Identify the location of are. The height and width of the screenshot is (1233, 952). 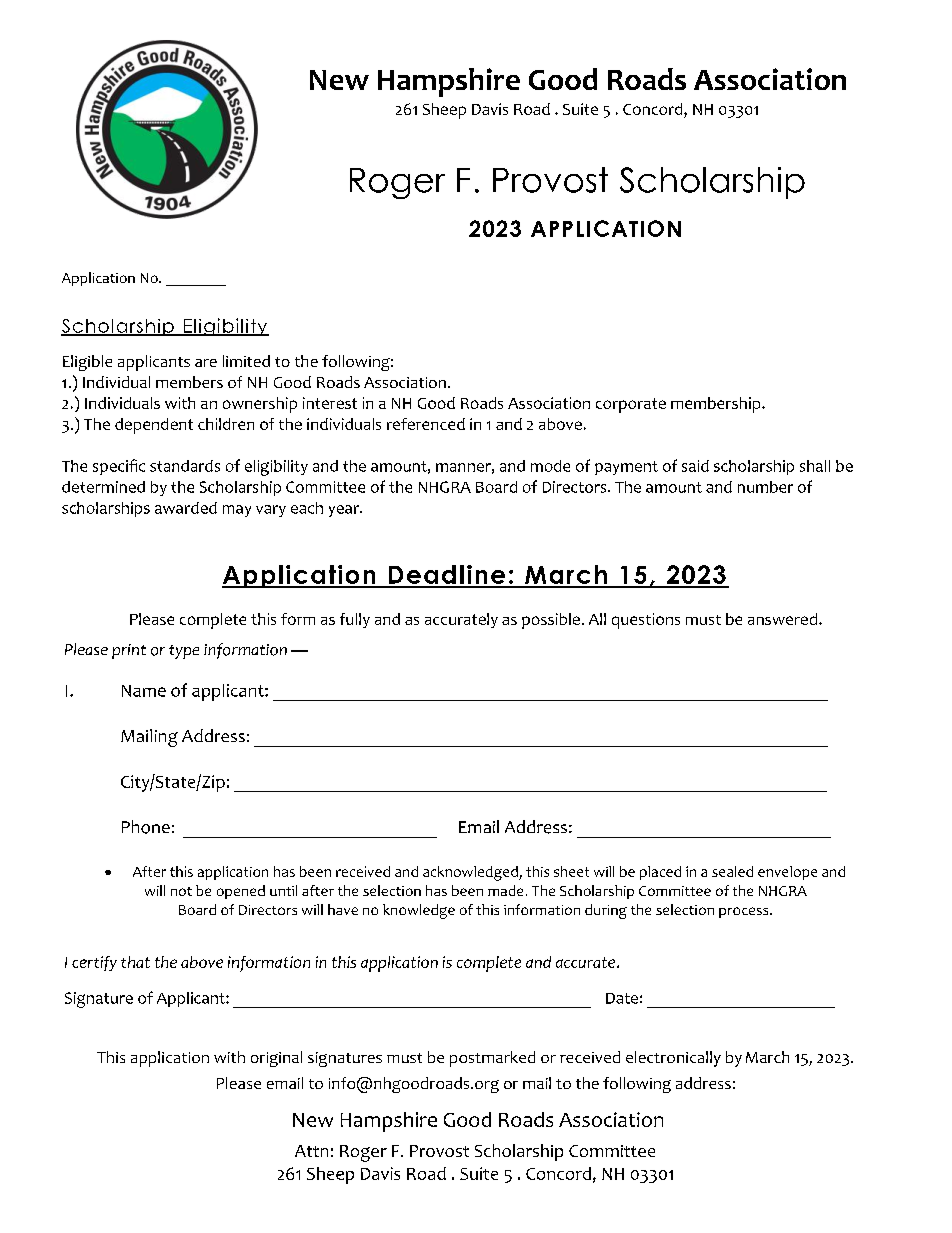
(206, 363).
